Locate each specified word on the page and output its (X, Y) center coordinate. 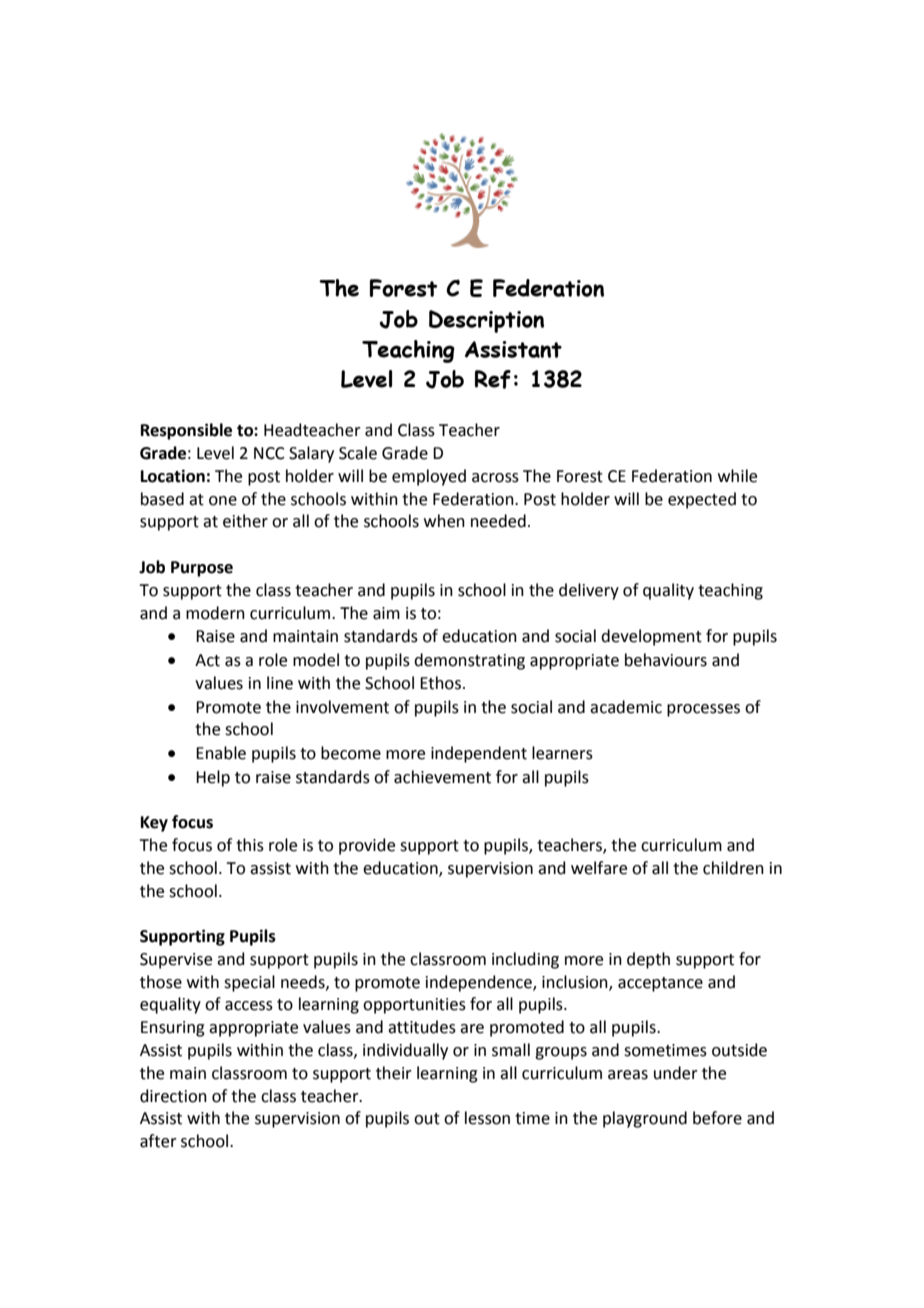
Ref (493, 379)
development (651, 637)
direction (173, 1096)
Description (486, 321)
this (250, 845)
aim (386, 613)
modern (215, 613)
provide (367, 846)
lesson (487, 1118)
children (733, 868)
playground (645, 1119)
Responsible (186, 431)
